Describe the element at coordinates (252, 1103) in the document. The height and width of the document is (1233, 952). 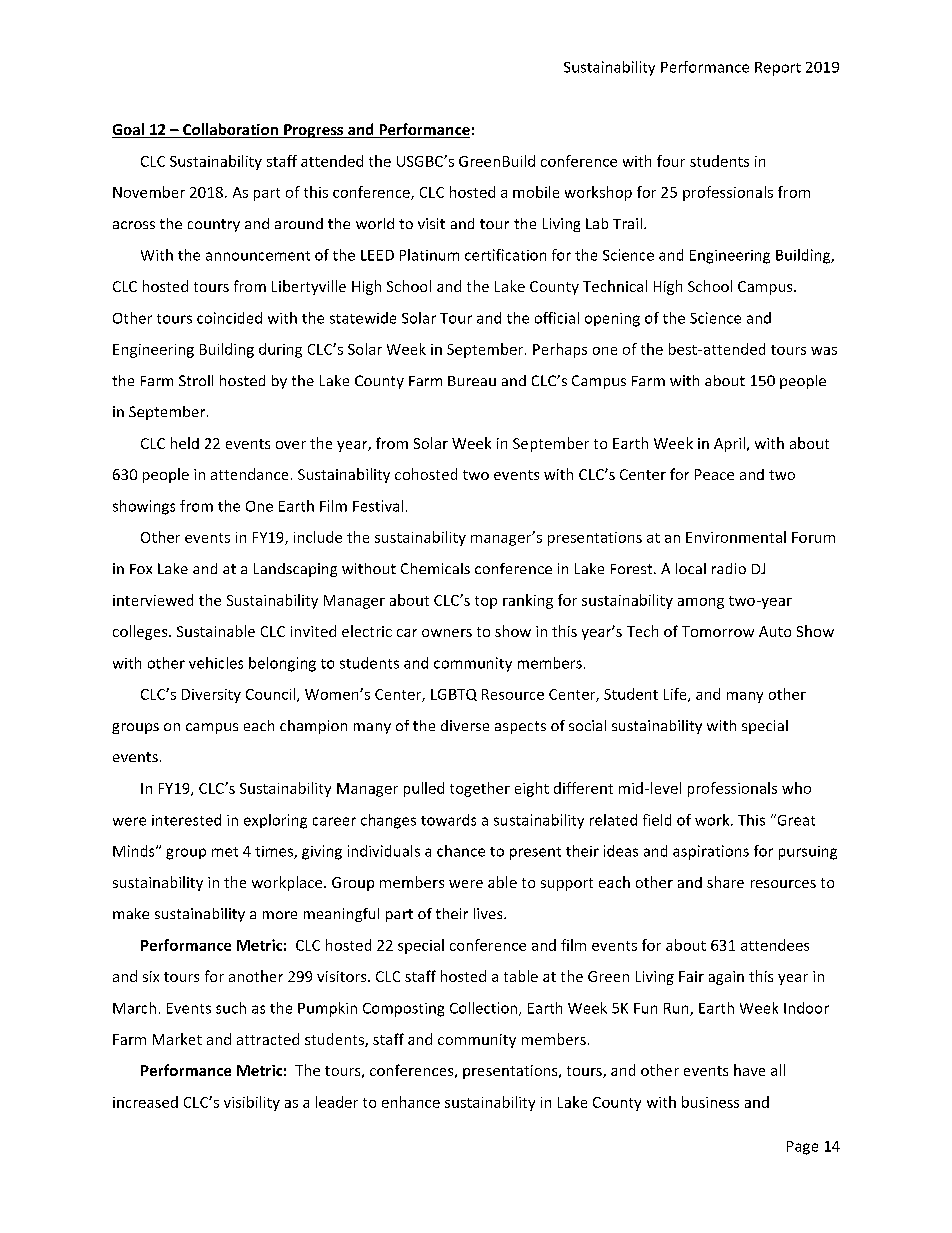
I see `visibility` at that location.
